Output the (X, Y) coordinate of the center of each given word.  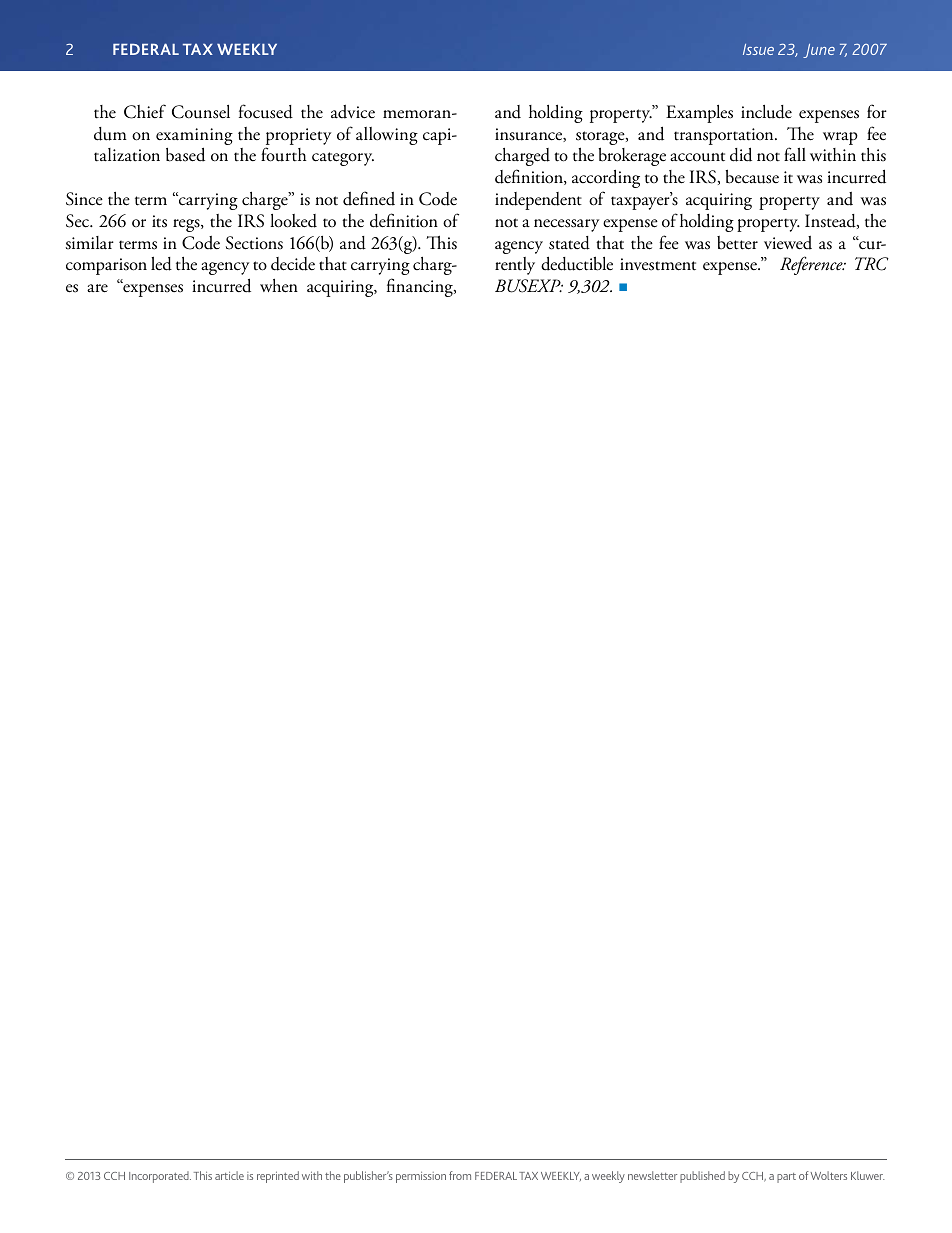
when (279, 286)
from (460, 1175)
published (702, 1177)
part (786, 1178)
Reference (812, 265)
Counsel (201, 112)
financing (421, 287)
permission (421, 1177)
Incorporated (160, 1177)
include (766, 112)
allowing (387, 136)
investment (658, 264)
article (229, 1175)
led (161, 264)
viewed (788, 243)
